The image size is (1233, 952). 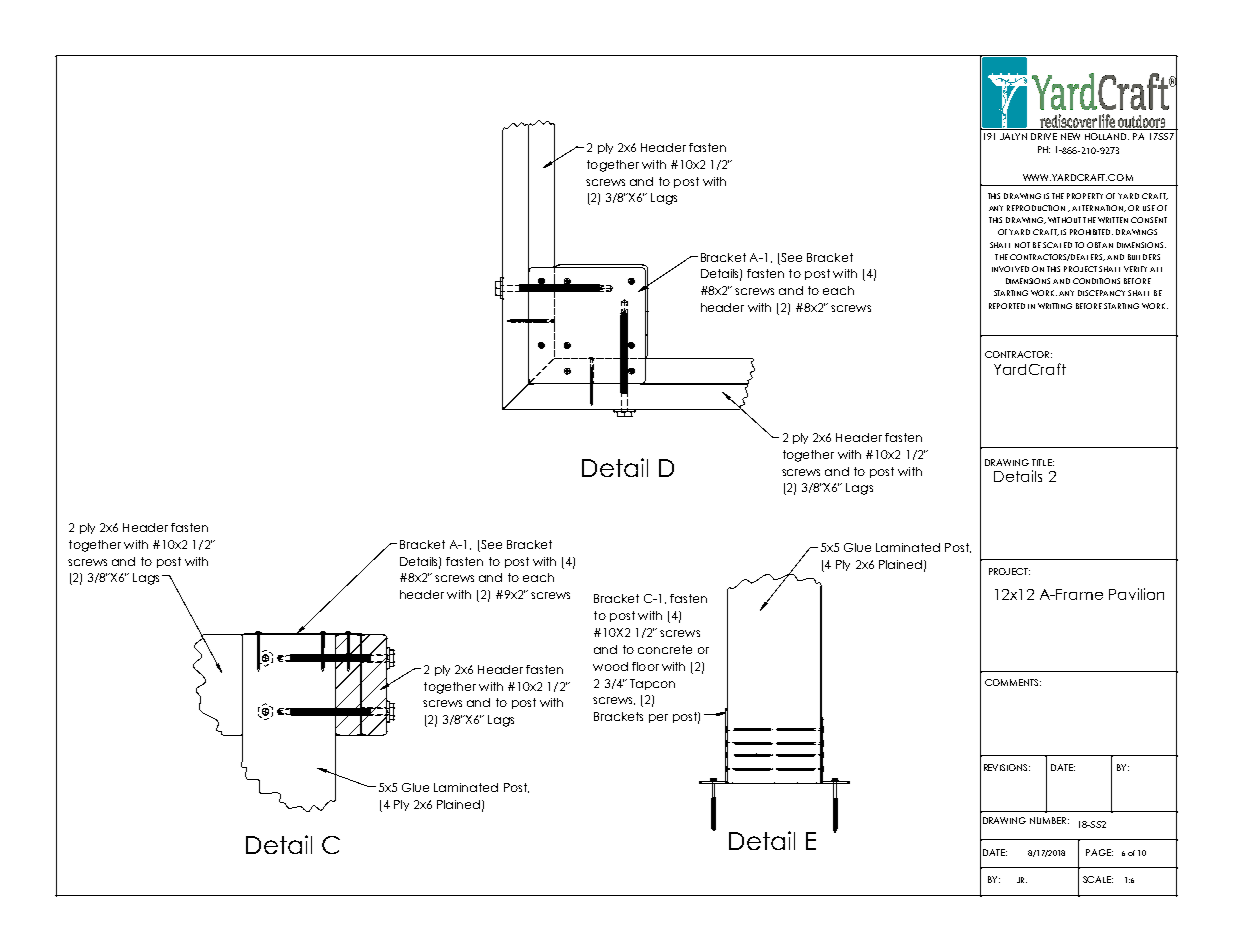 What do you see at coordinates (1044, 136) in the screenshot?
I see `DRIVE` at bounding box center [1044, 136].
